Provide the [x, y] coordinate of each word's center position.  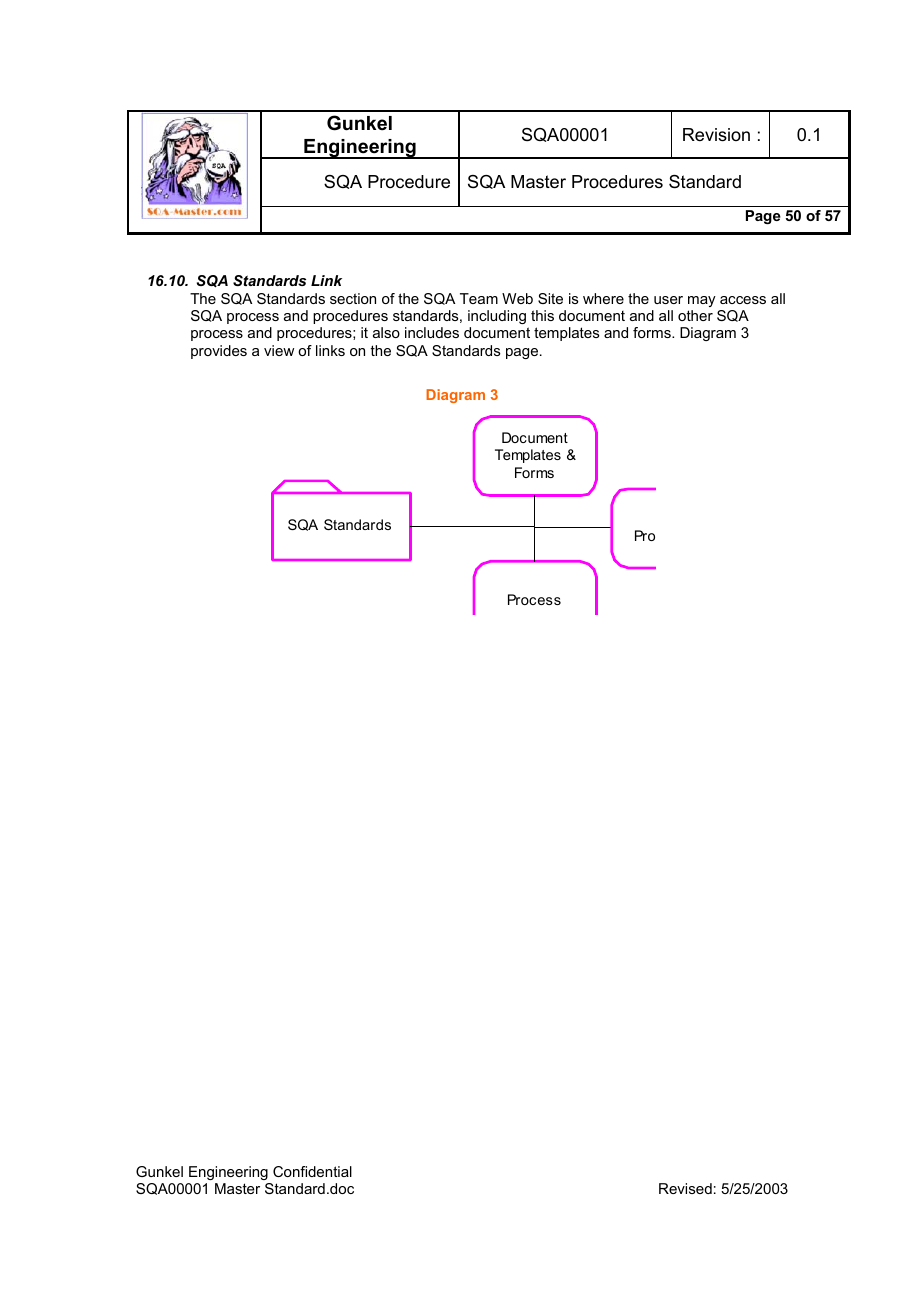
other [695, 315]
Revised [685, 1188]
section [353, 298]
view [279, 350]
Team [479, 298]
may [702, 301]
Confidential [312, 1171]
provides [219, 352]
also [386, 332]
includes [432, 332]
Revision [716, 135]
